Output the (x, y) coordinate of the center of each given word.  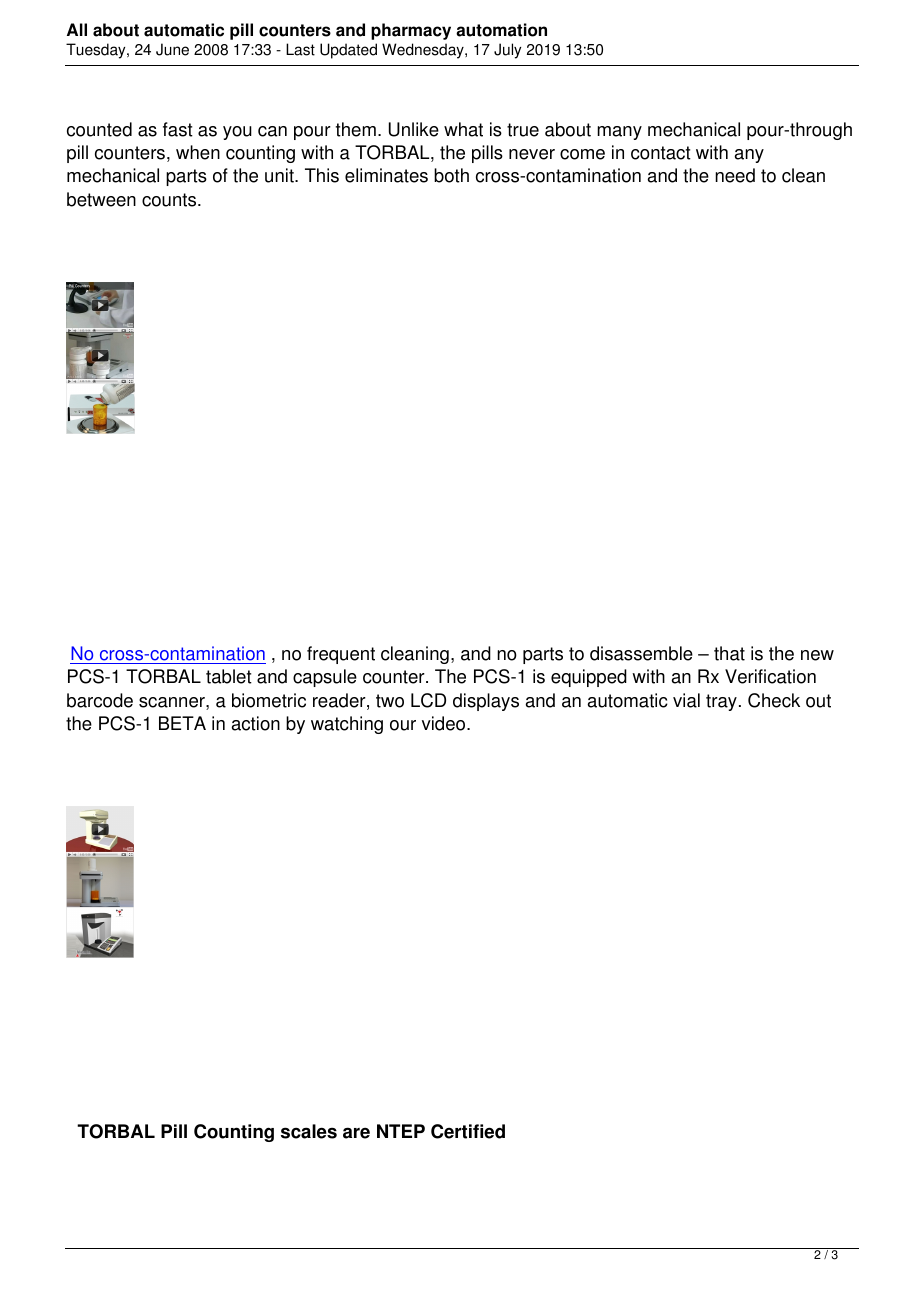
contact (661, 153)
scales (309, 1131)
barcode (100, 700)
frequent (341, 655)
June (172, 49)
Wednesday (424, 51)
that (729, 653)
